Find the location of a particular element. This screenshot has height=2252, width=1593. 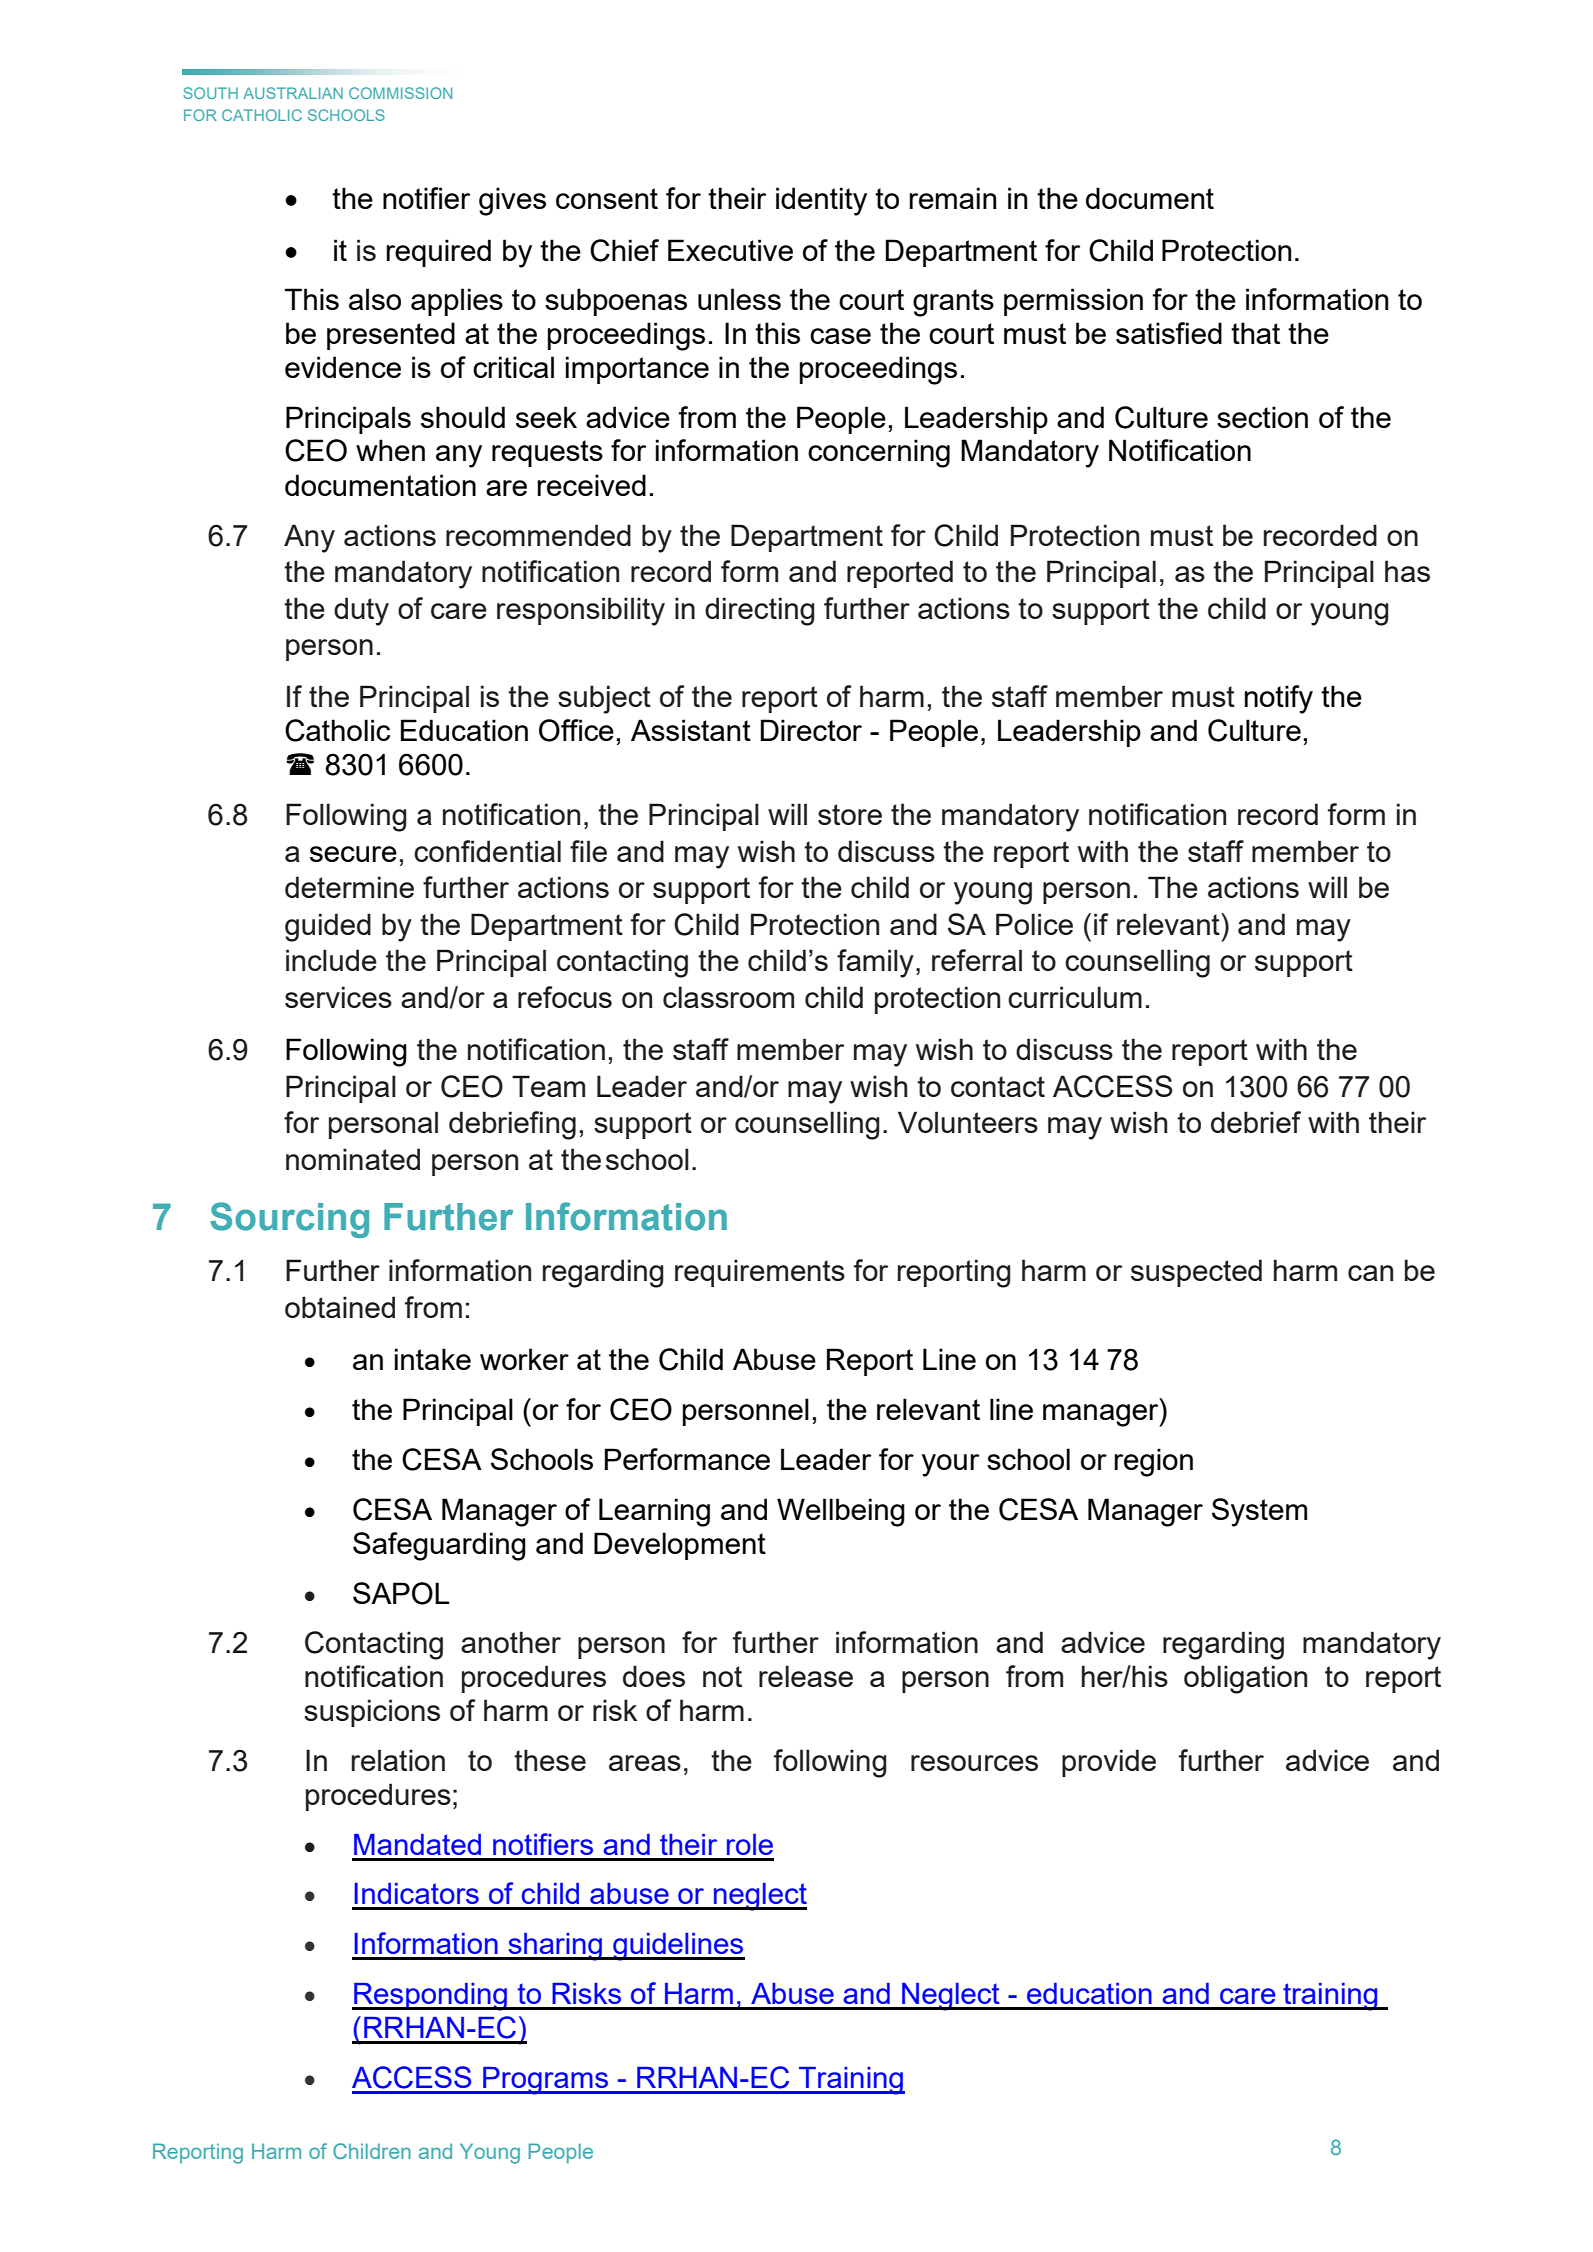

nominated is located at coordinates (353, 1159).
